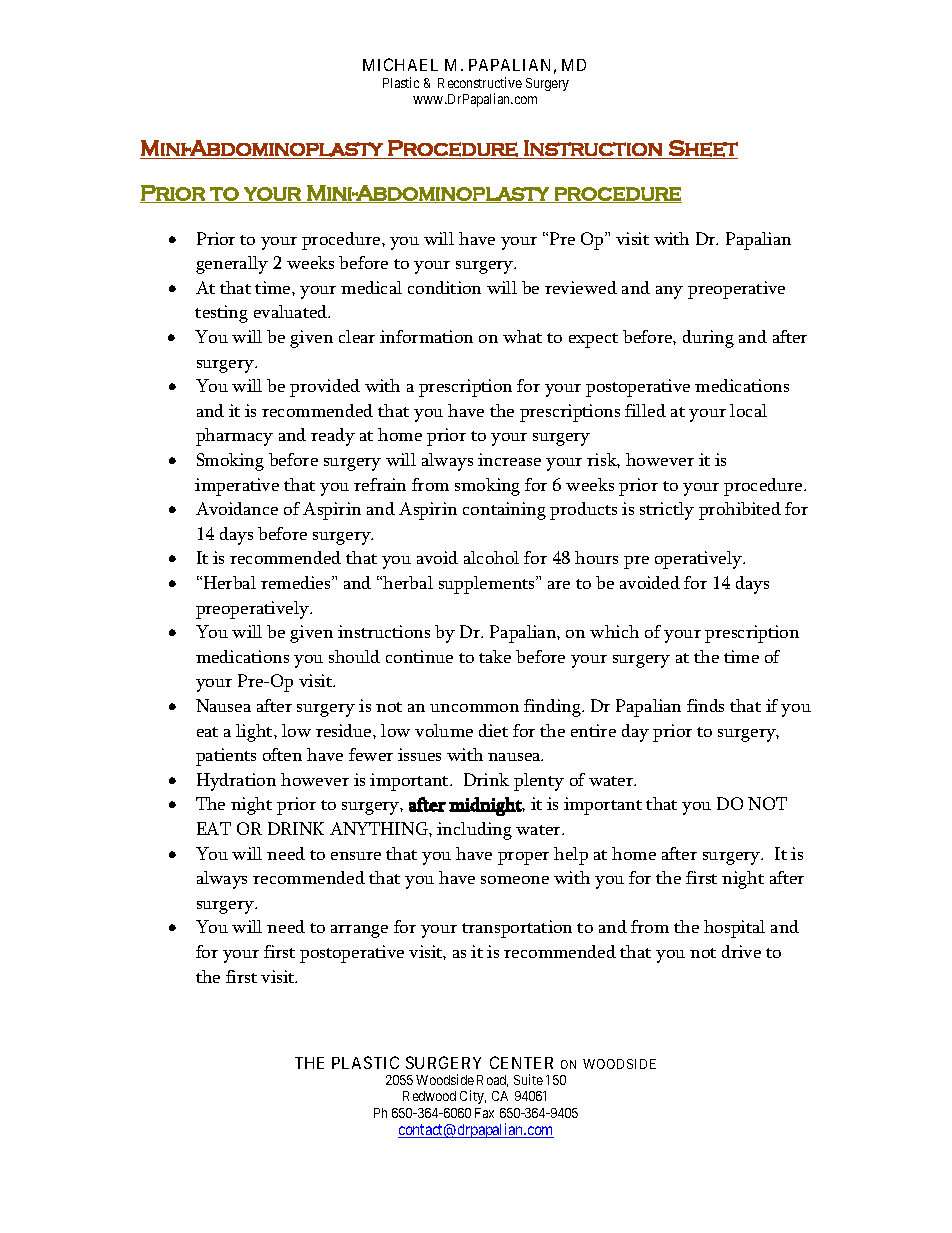  Describe the element at coordinates (297, 582) in the screenshot. I see `remedies` at that location.
